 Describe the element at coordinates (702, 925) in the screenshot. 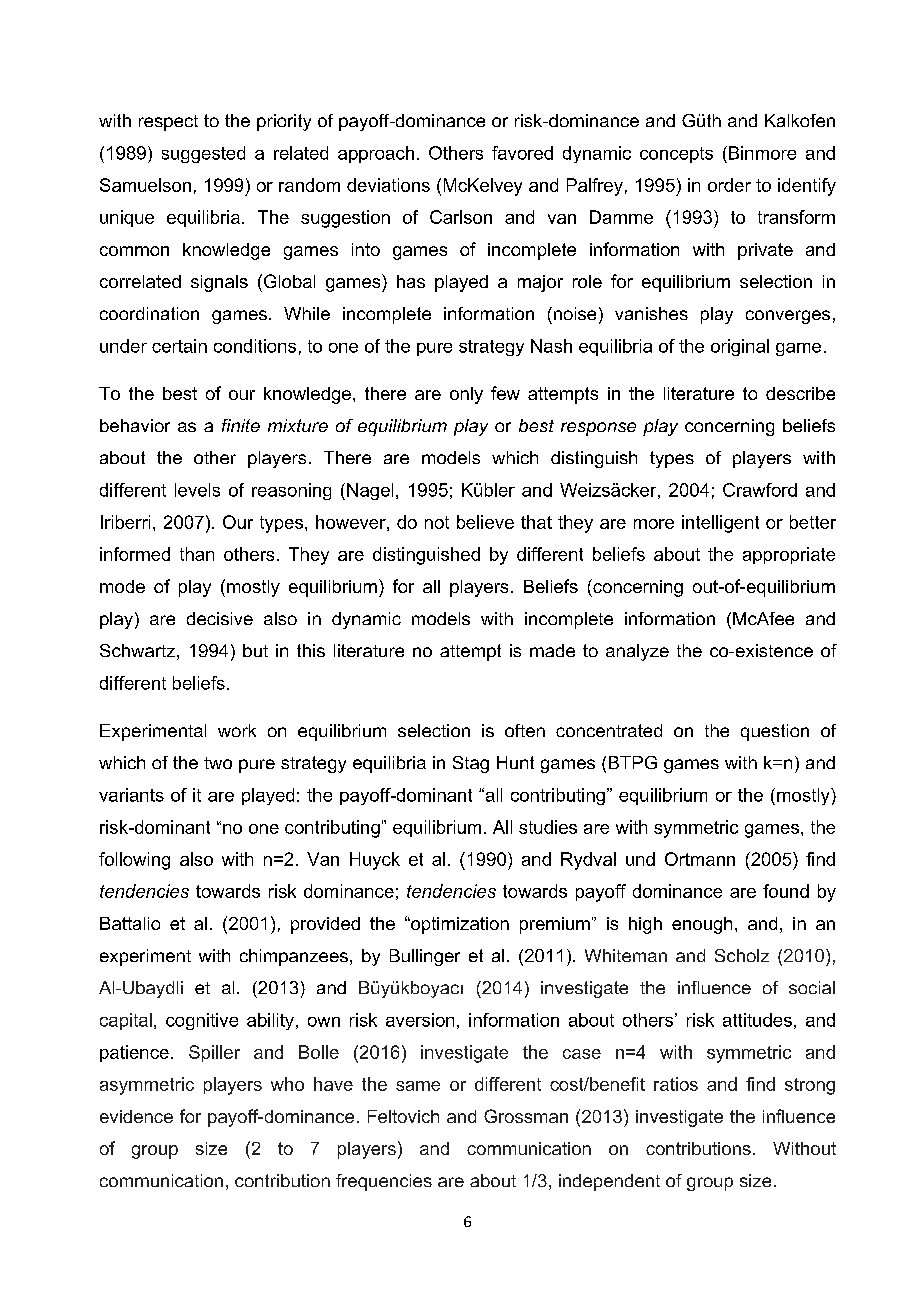

I see `enough` at that location.
